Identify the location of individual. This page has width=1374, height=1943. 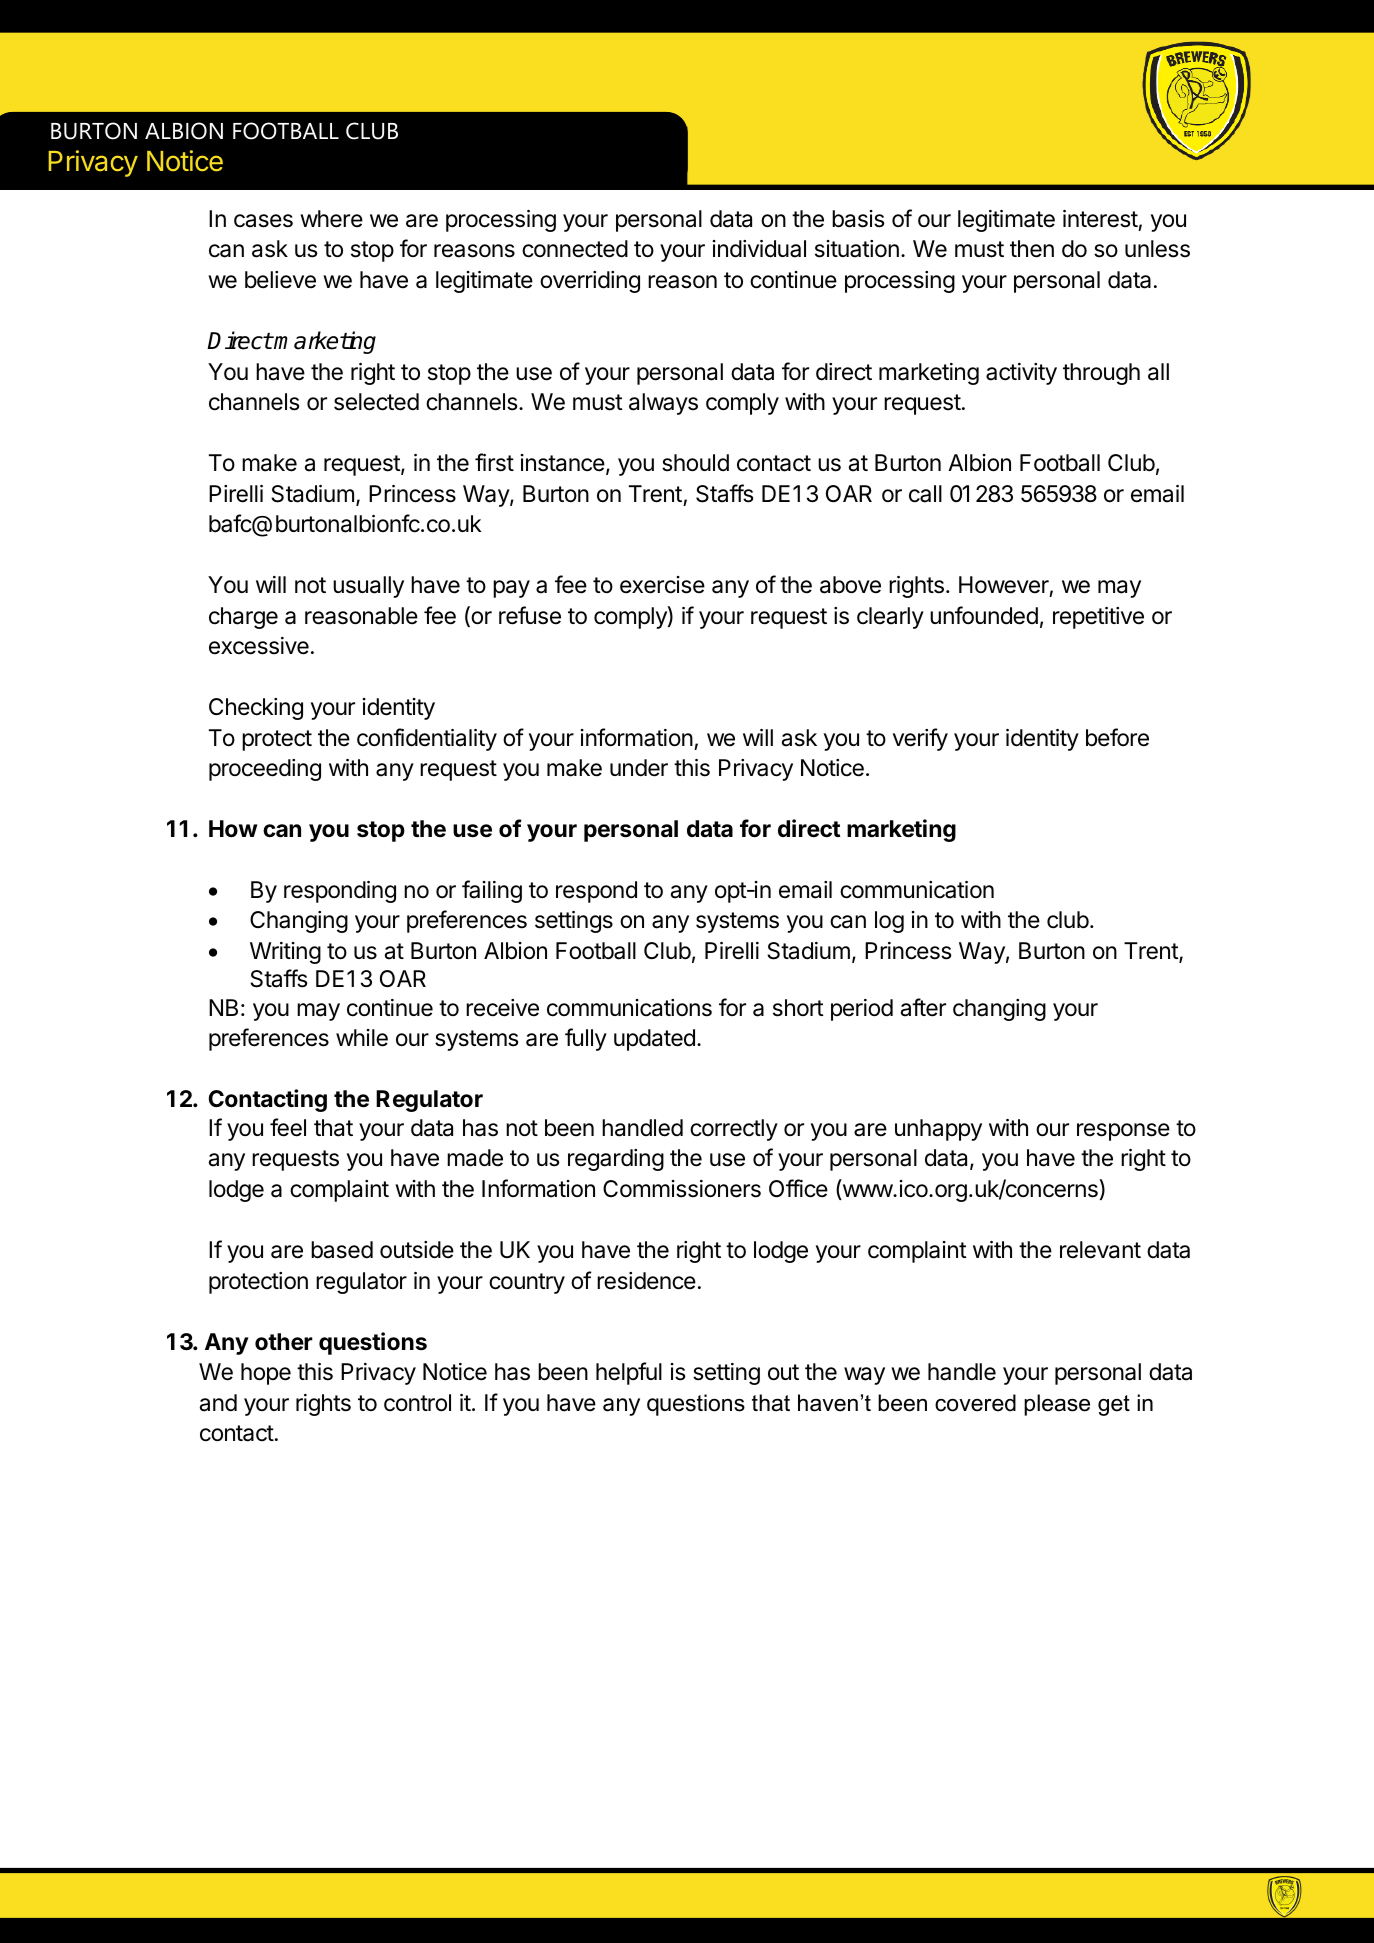
(759, 249).
